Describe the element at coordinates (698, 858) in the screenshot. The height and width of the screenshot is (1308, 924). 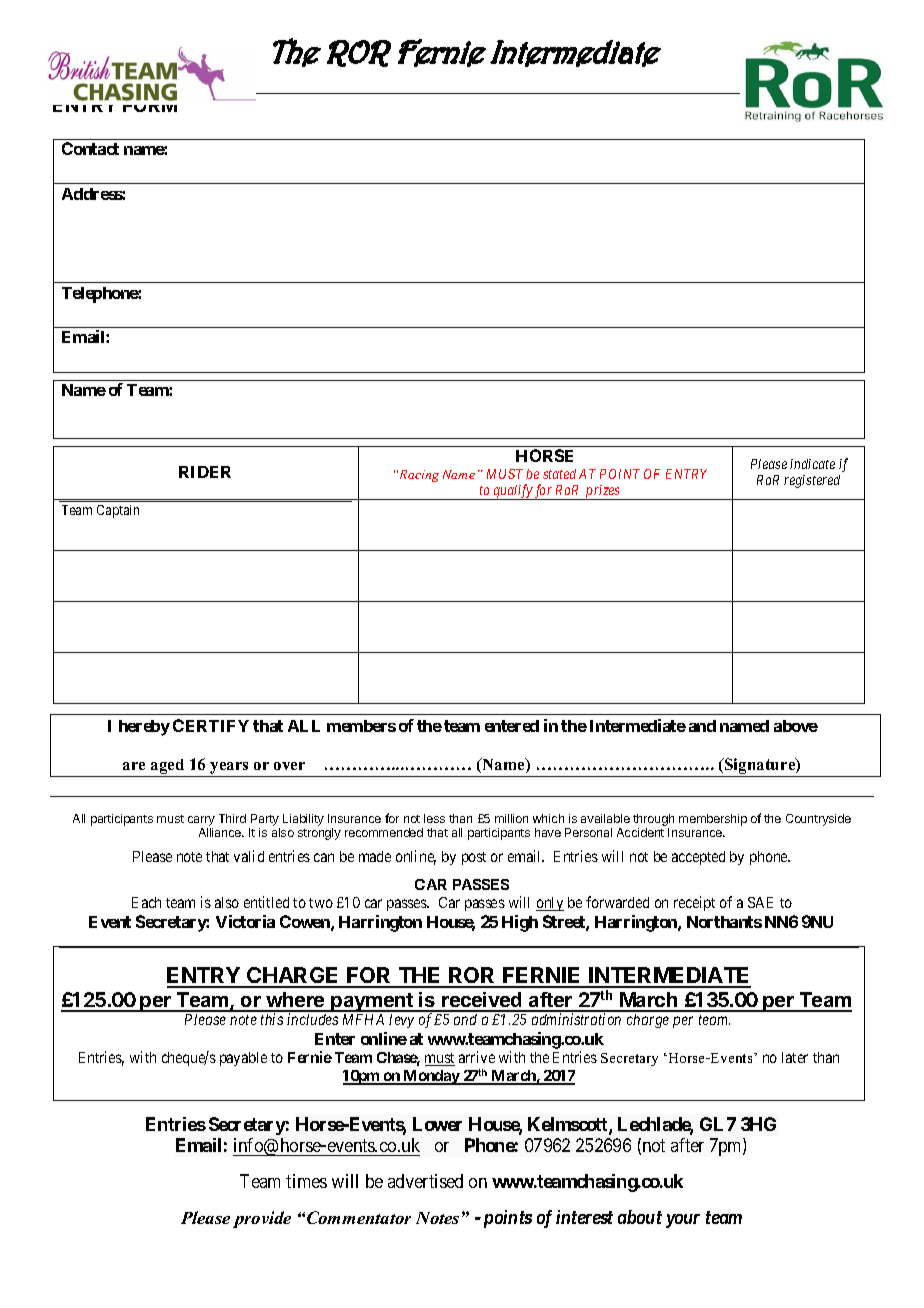
I see `accepted` at that location.
